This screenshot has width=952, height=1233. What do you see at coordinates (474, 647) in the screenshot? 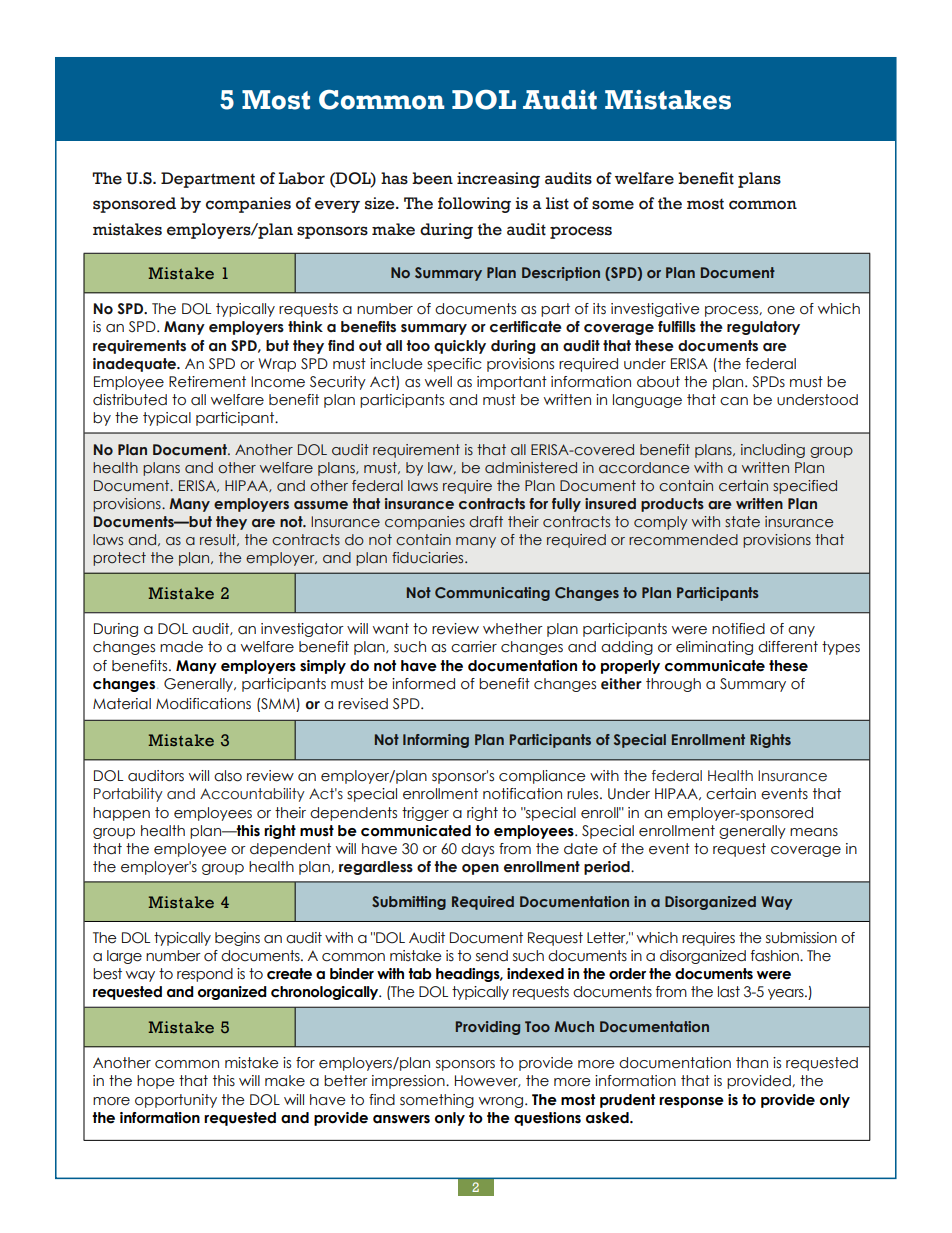
I see `carrier` at bounding box center [474, 647].
